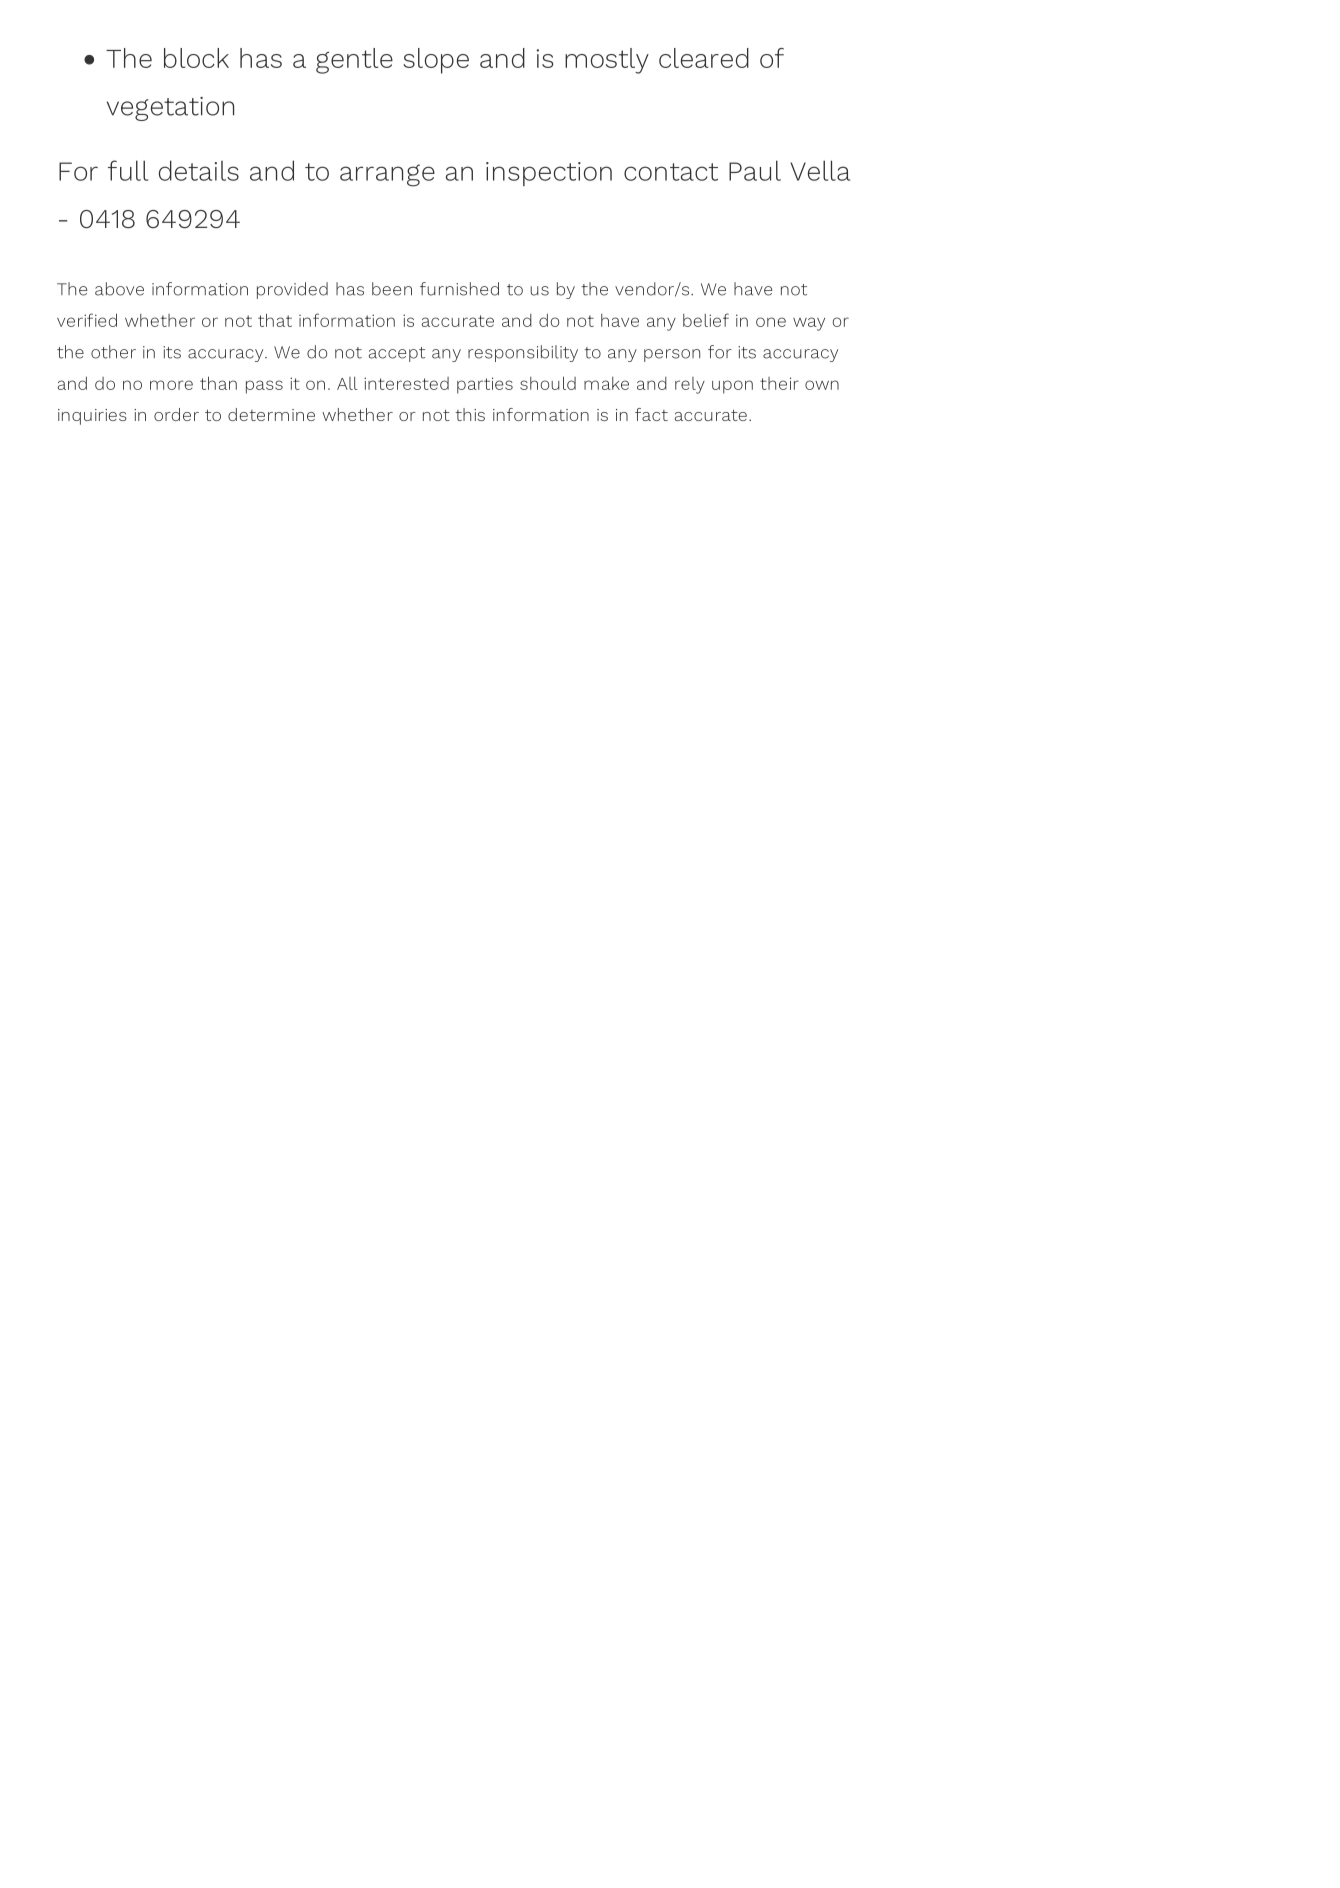  Describe the element at coordinates (704, 58) in the screenshot. I see `cleared` at that location.
